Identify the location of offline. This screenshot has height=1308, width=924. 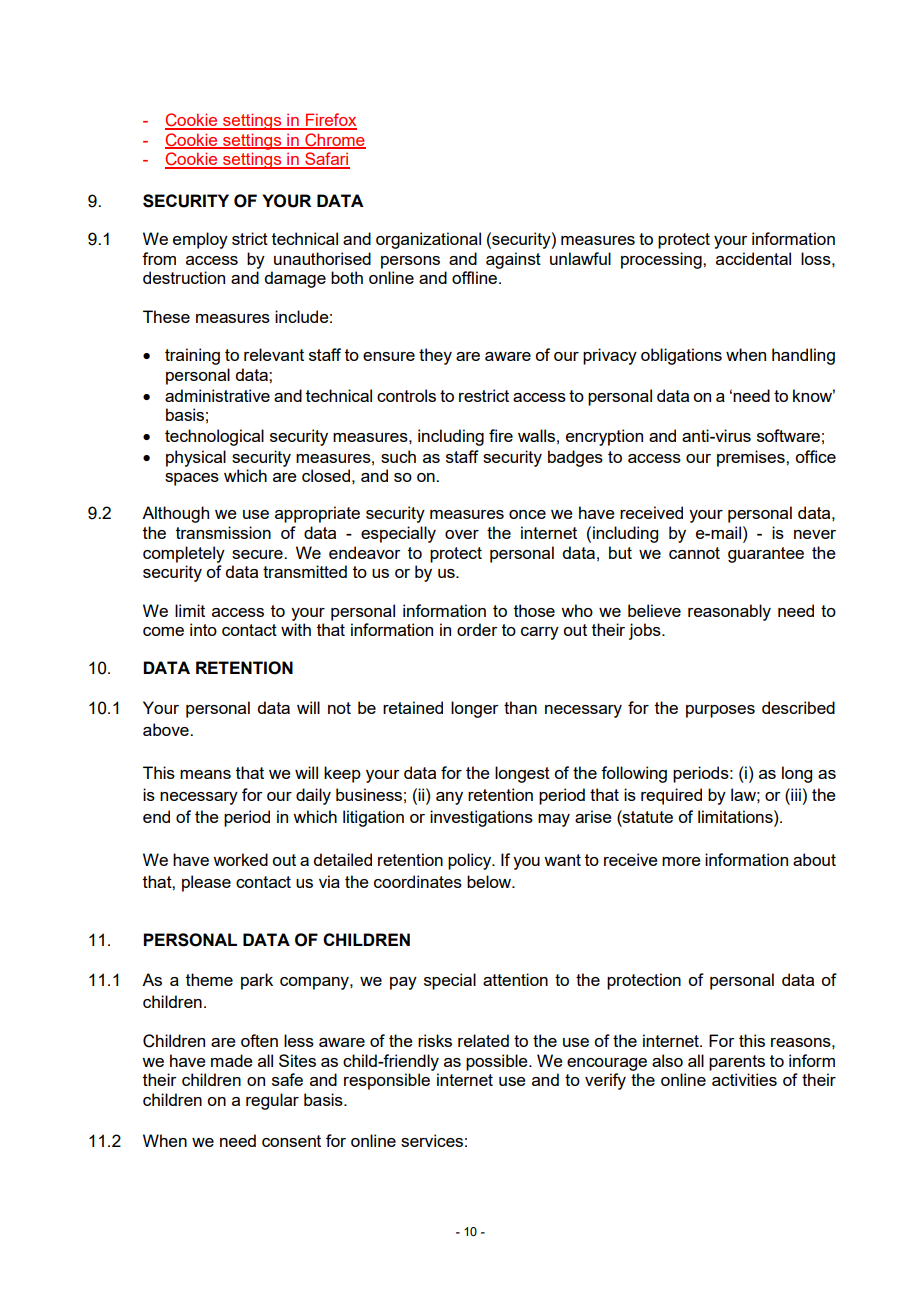
(476, 277).
